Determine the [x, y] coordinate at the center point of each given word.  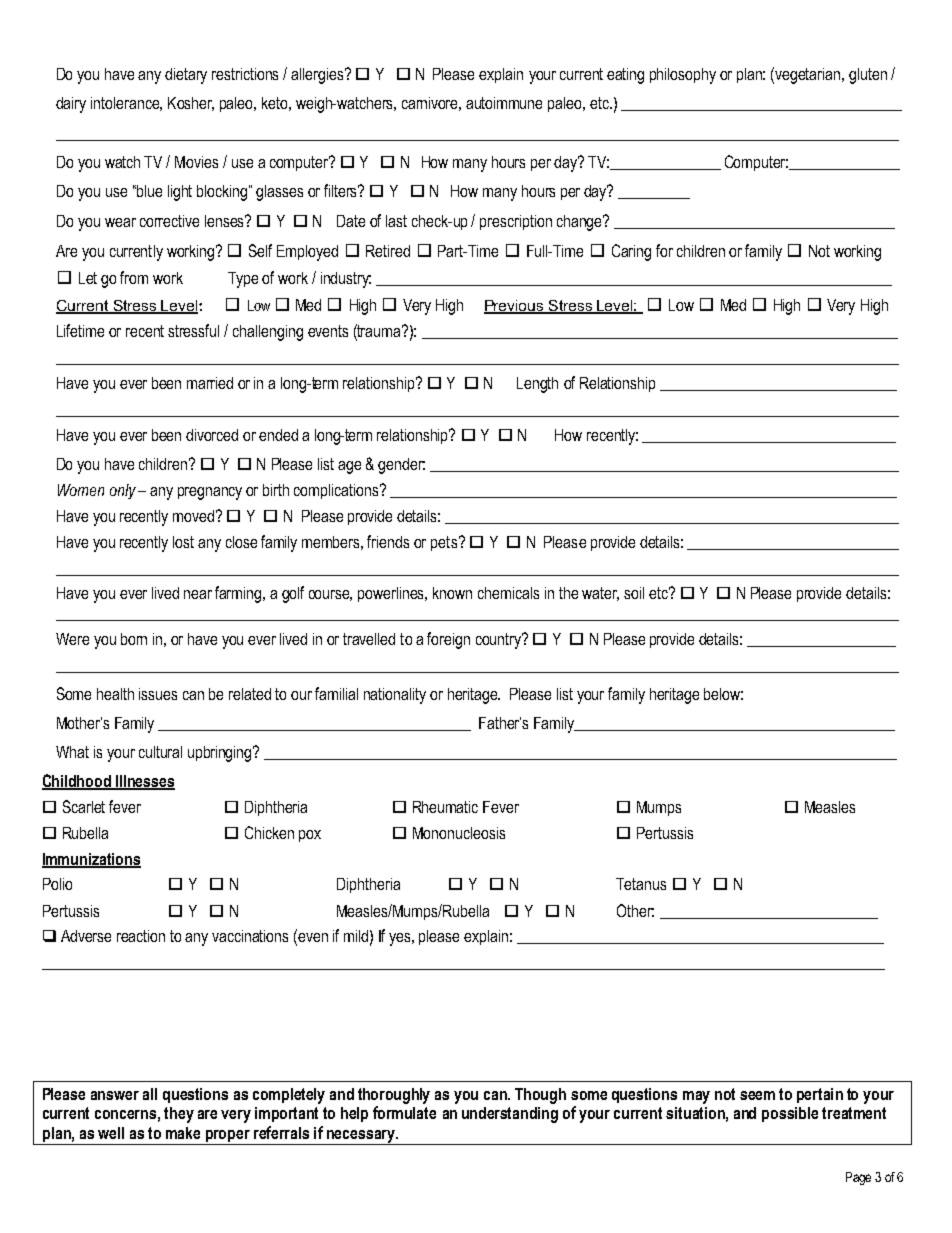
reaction [141, 936]
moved [193, 516]
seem [757, 1095]
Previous [515, 307]
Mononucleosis [459, 833]
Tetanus [641, 884]
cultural [160, 752]
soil [634, 593]
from [134, 277]
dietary [186, 76]
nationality [395, 696]
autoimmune [504, 103]
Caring [631, 252]
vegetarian [809, 76]
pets [445, 543]
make [183, 1133]
